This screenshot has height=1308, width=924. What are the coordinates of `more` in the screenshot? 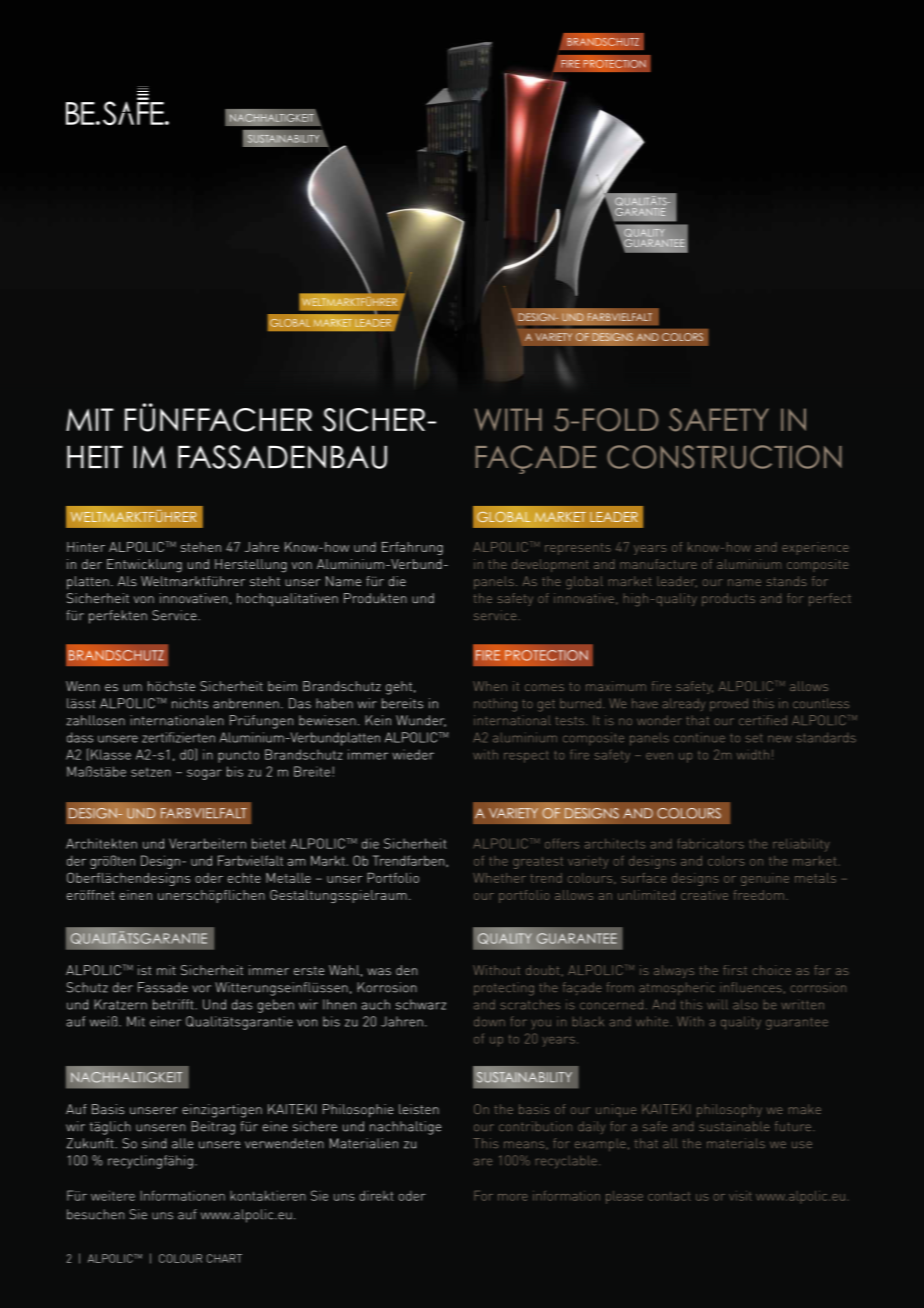 It's located at (513, 1197).
